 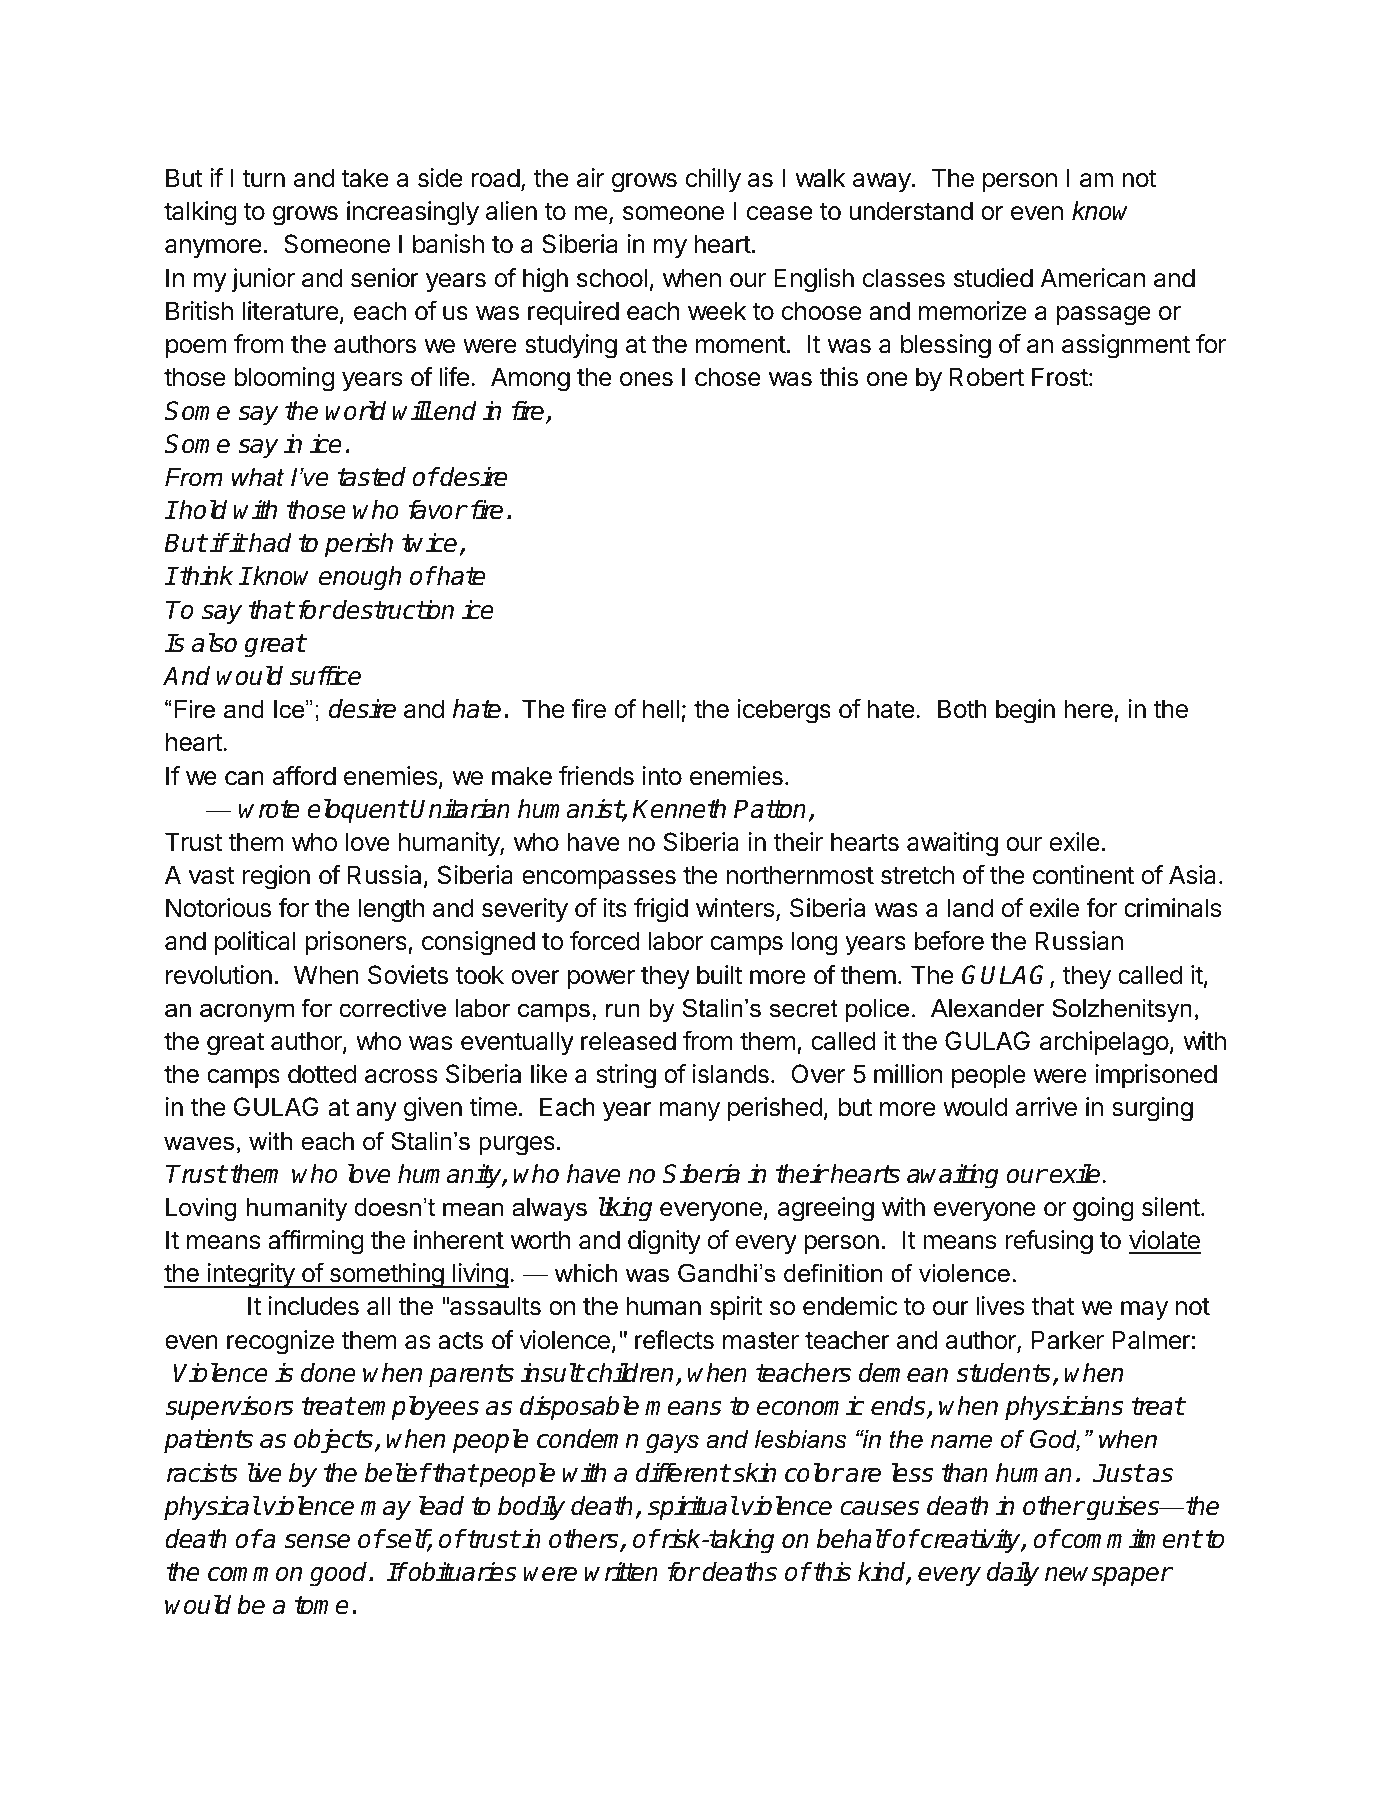 What do you see at coordinates (364, 178) in the screenshot?
I see `take` at bounding box center [364, 178].
